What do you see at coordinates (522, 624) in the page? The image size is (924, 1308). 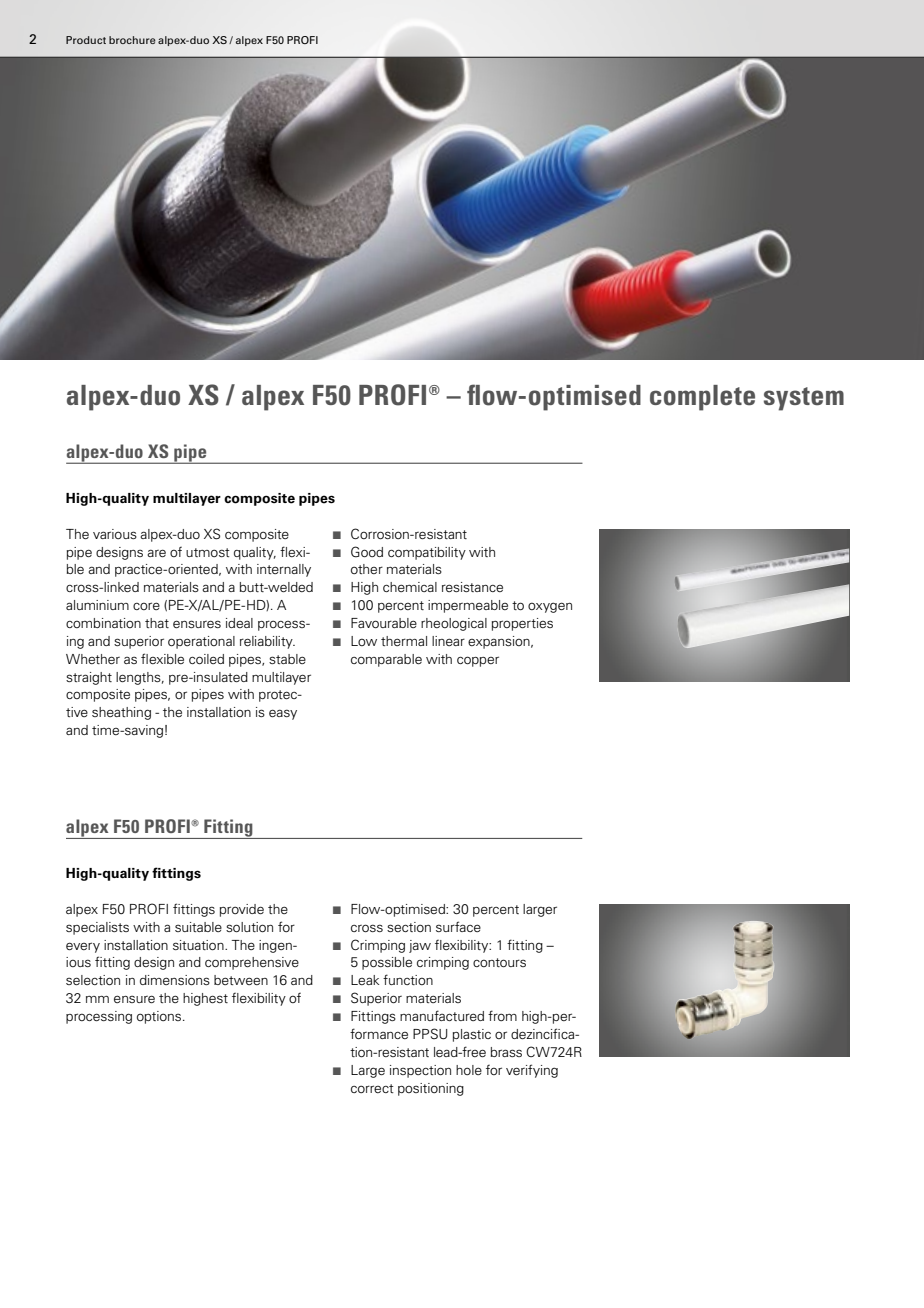 I see `properties` at bounding box center [522, 624].
